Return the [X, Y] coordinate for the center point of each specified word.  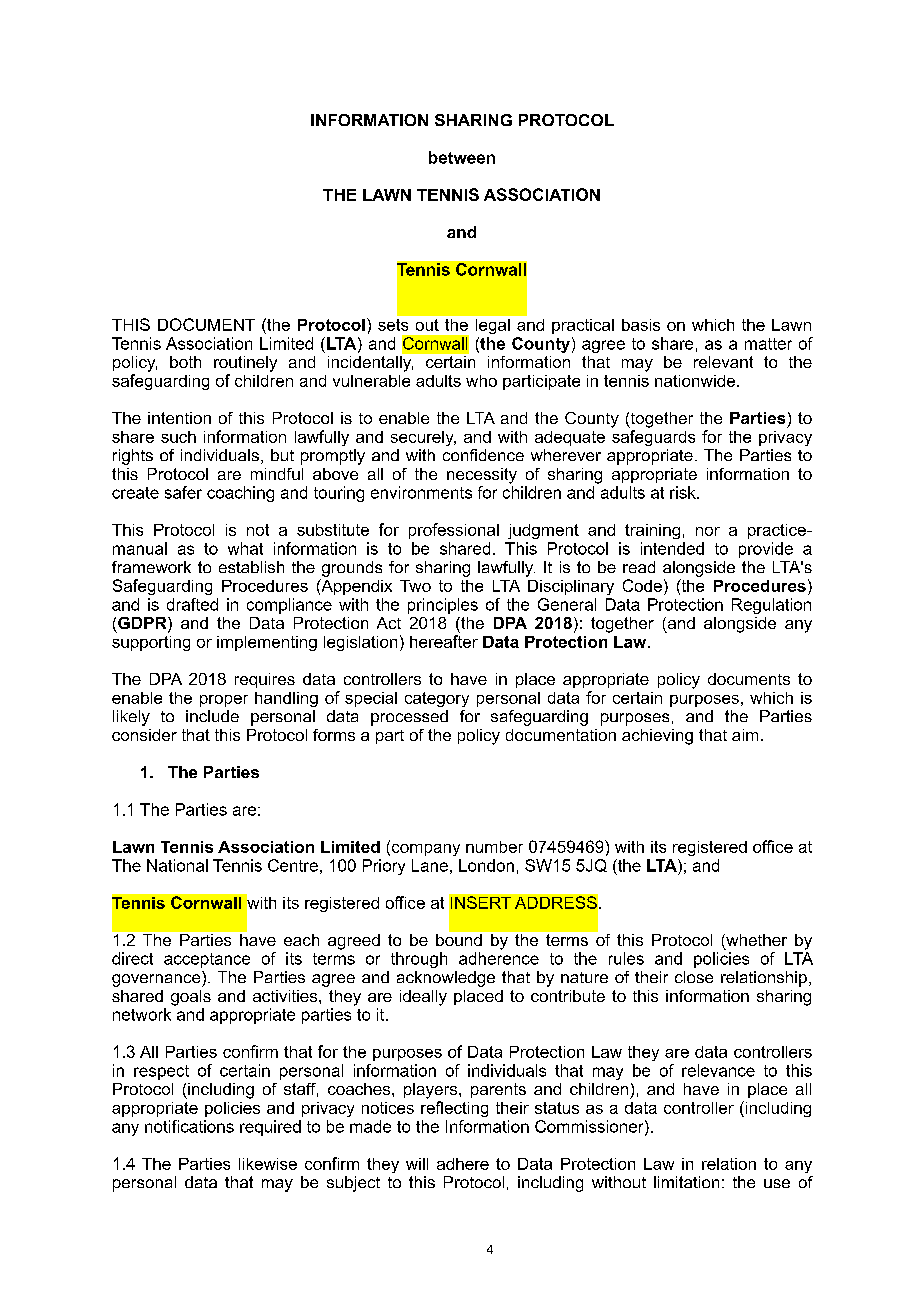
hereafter [444, 641]
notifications [189, 1126]
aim [745, 735]
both [185, 362]
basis [641, 325]
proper [224, 701]
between [462, 157]
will [417, 1164]
